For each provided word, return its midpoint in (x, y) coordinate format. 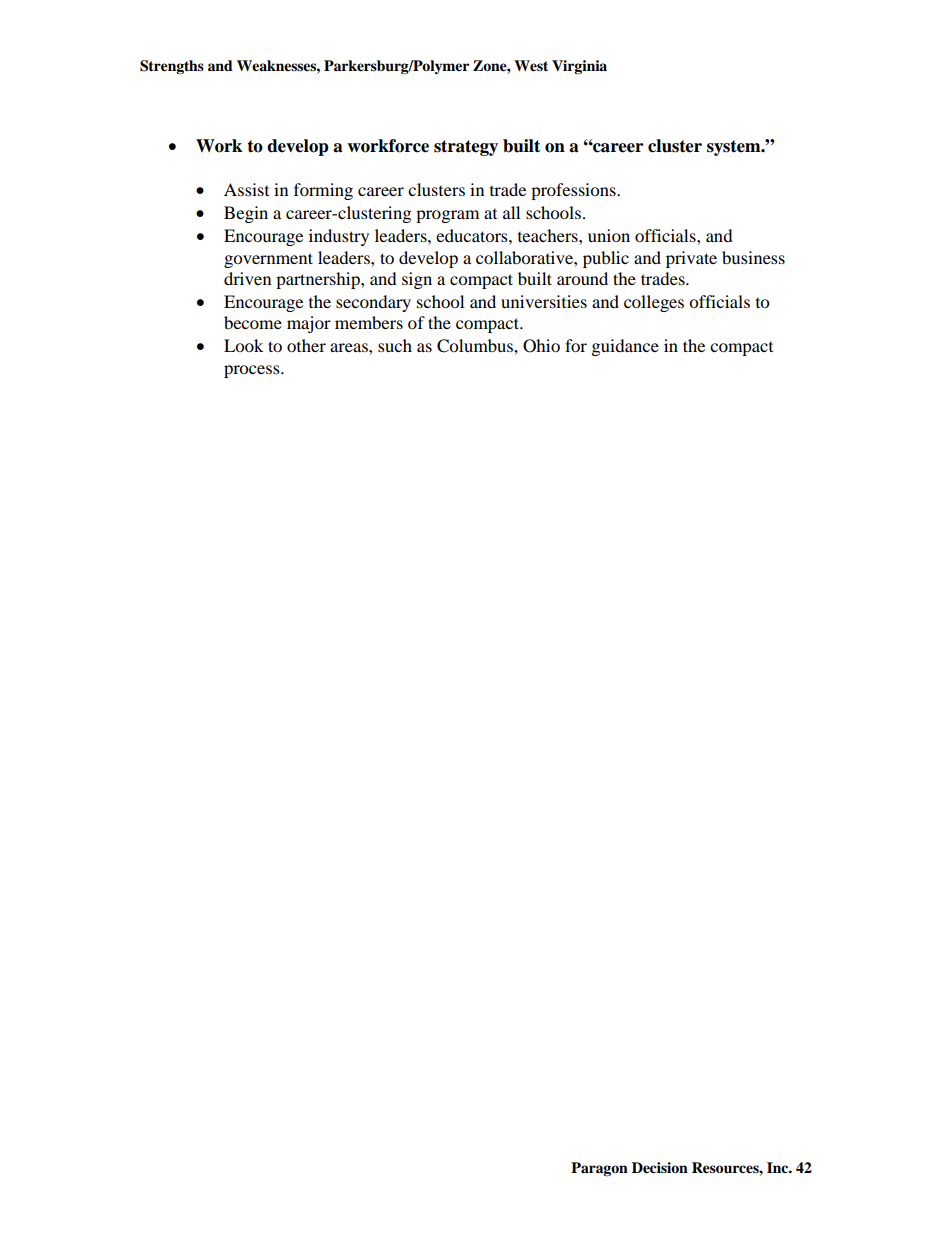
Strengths (172, 67)
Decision (660, 1168)
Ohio (541, 346)
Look (243, 345)
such (395, 345)
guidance (625, 347)
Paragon (599, 1169)
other (306, 345)
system (735, 148)
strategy (466, 148)
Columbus (476, 346)
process (253, 371)
